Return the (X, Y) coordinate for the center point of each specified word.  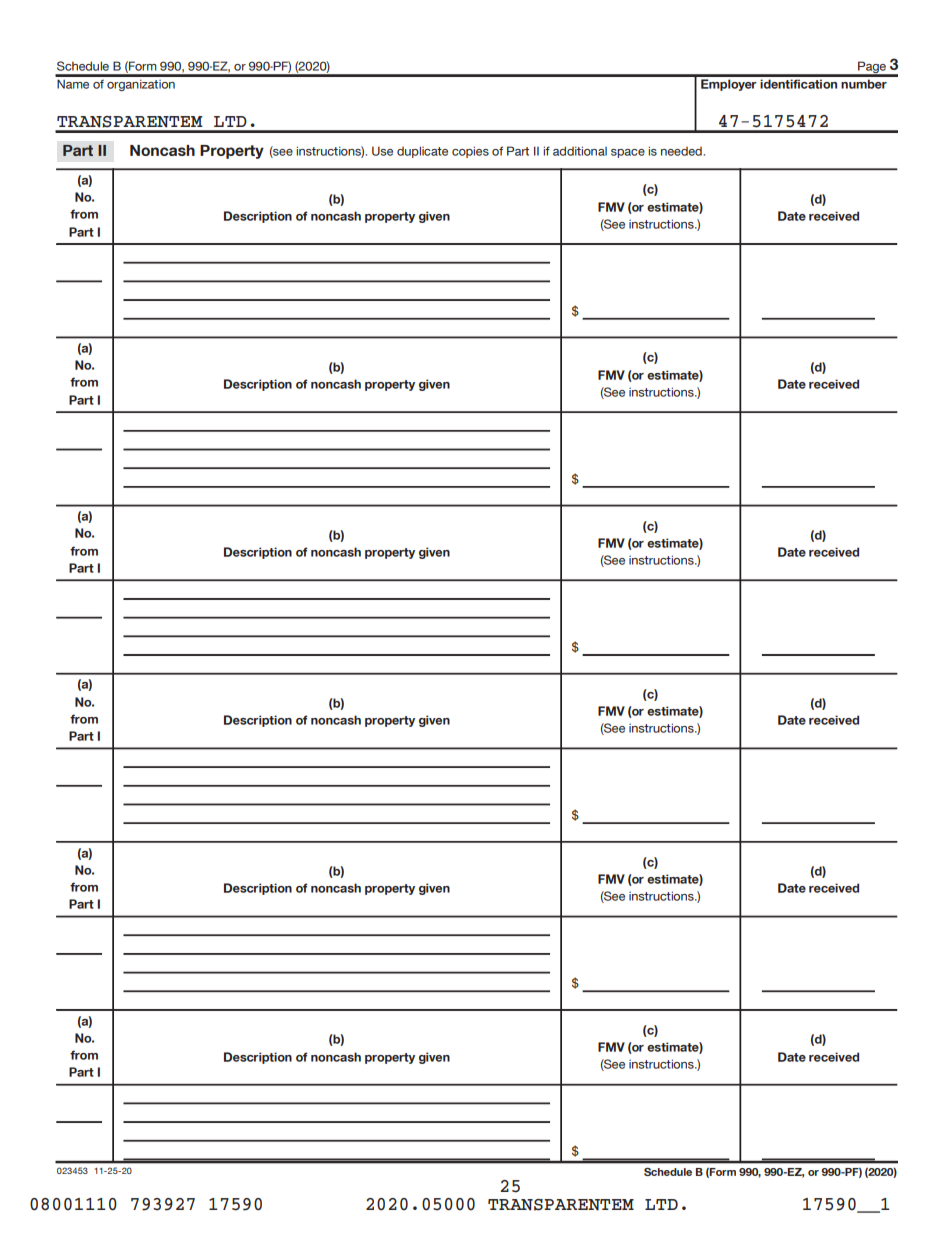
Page (872, 68)
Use (382, 151)
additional (580, 151)
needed (682, 151)
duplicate (422, 152)
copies (470, 152)
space (628, 153)
